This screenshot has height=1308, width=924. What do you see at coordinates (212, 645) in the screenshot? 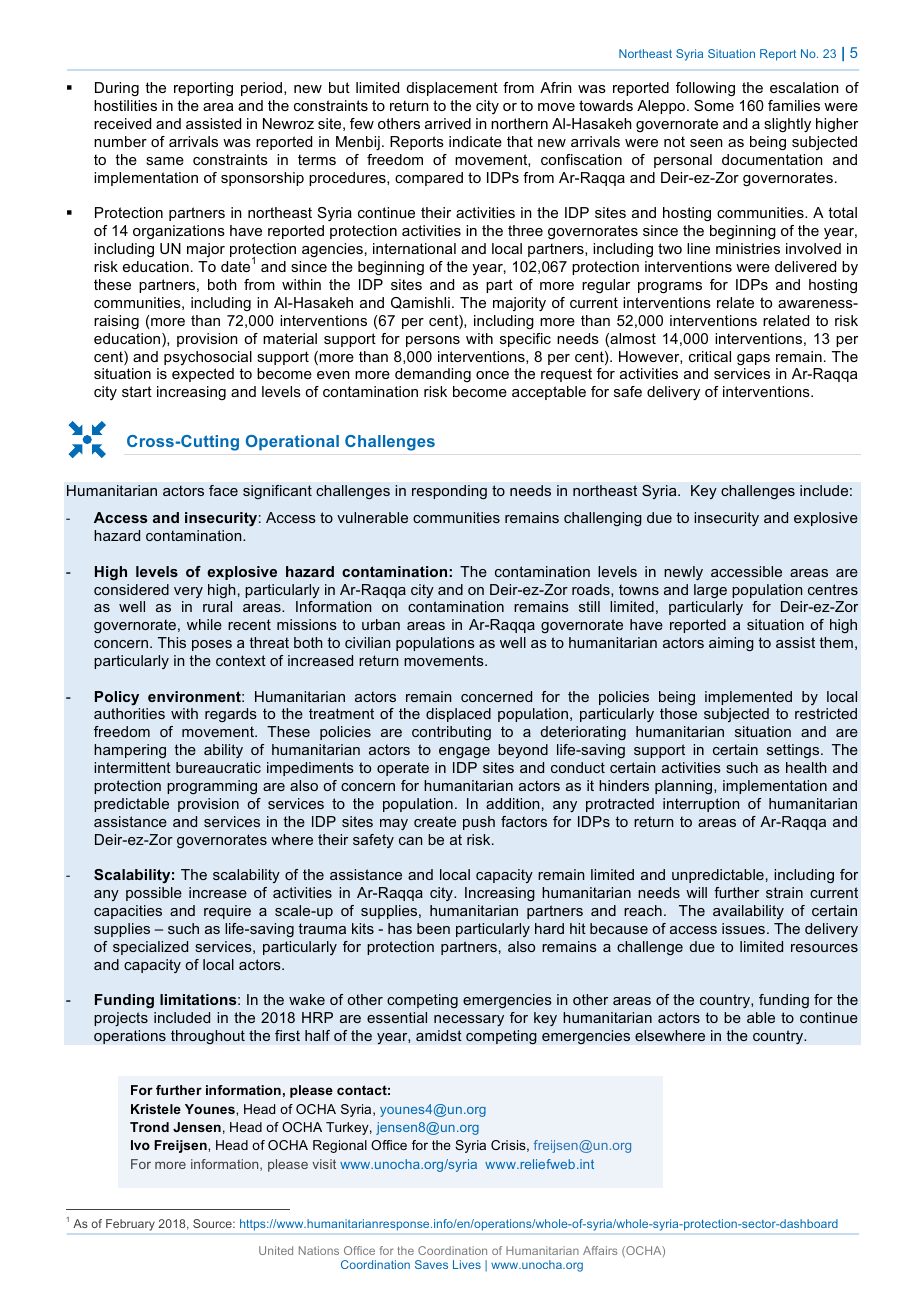
I see `poses` at bounding box center [212, 645].
